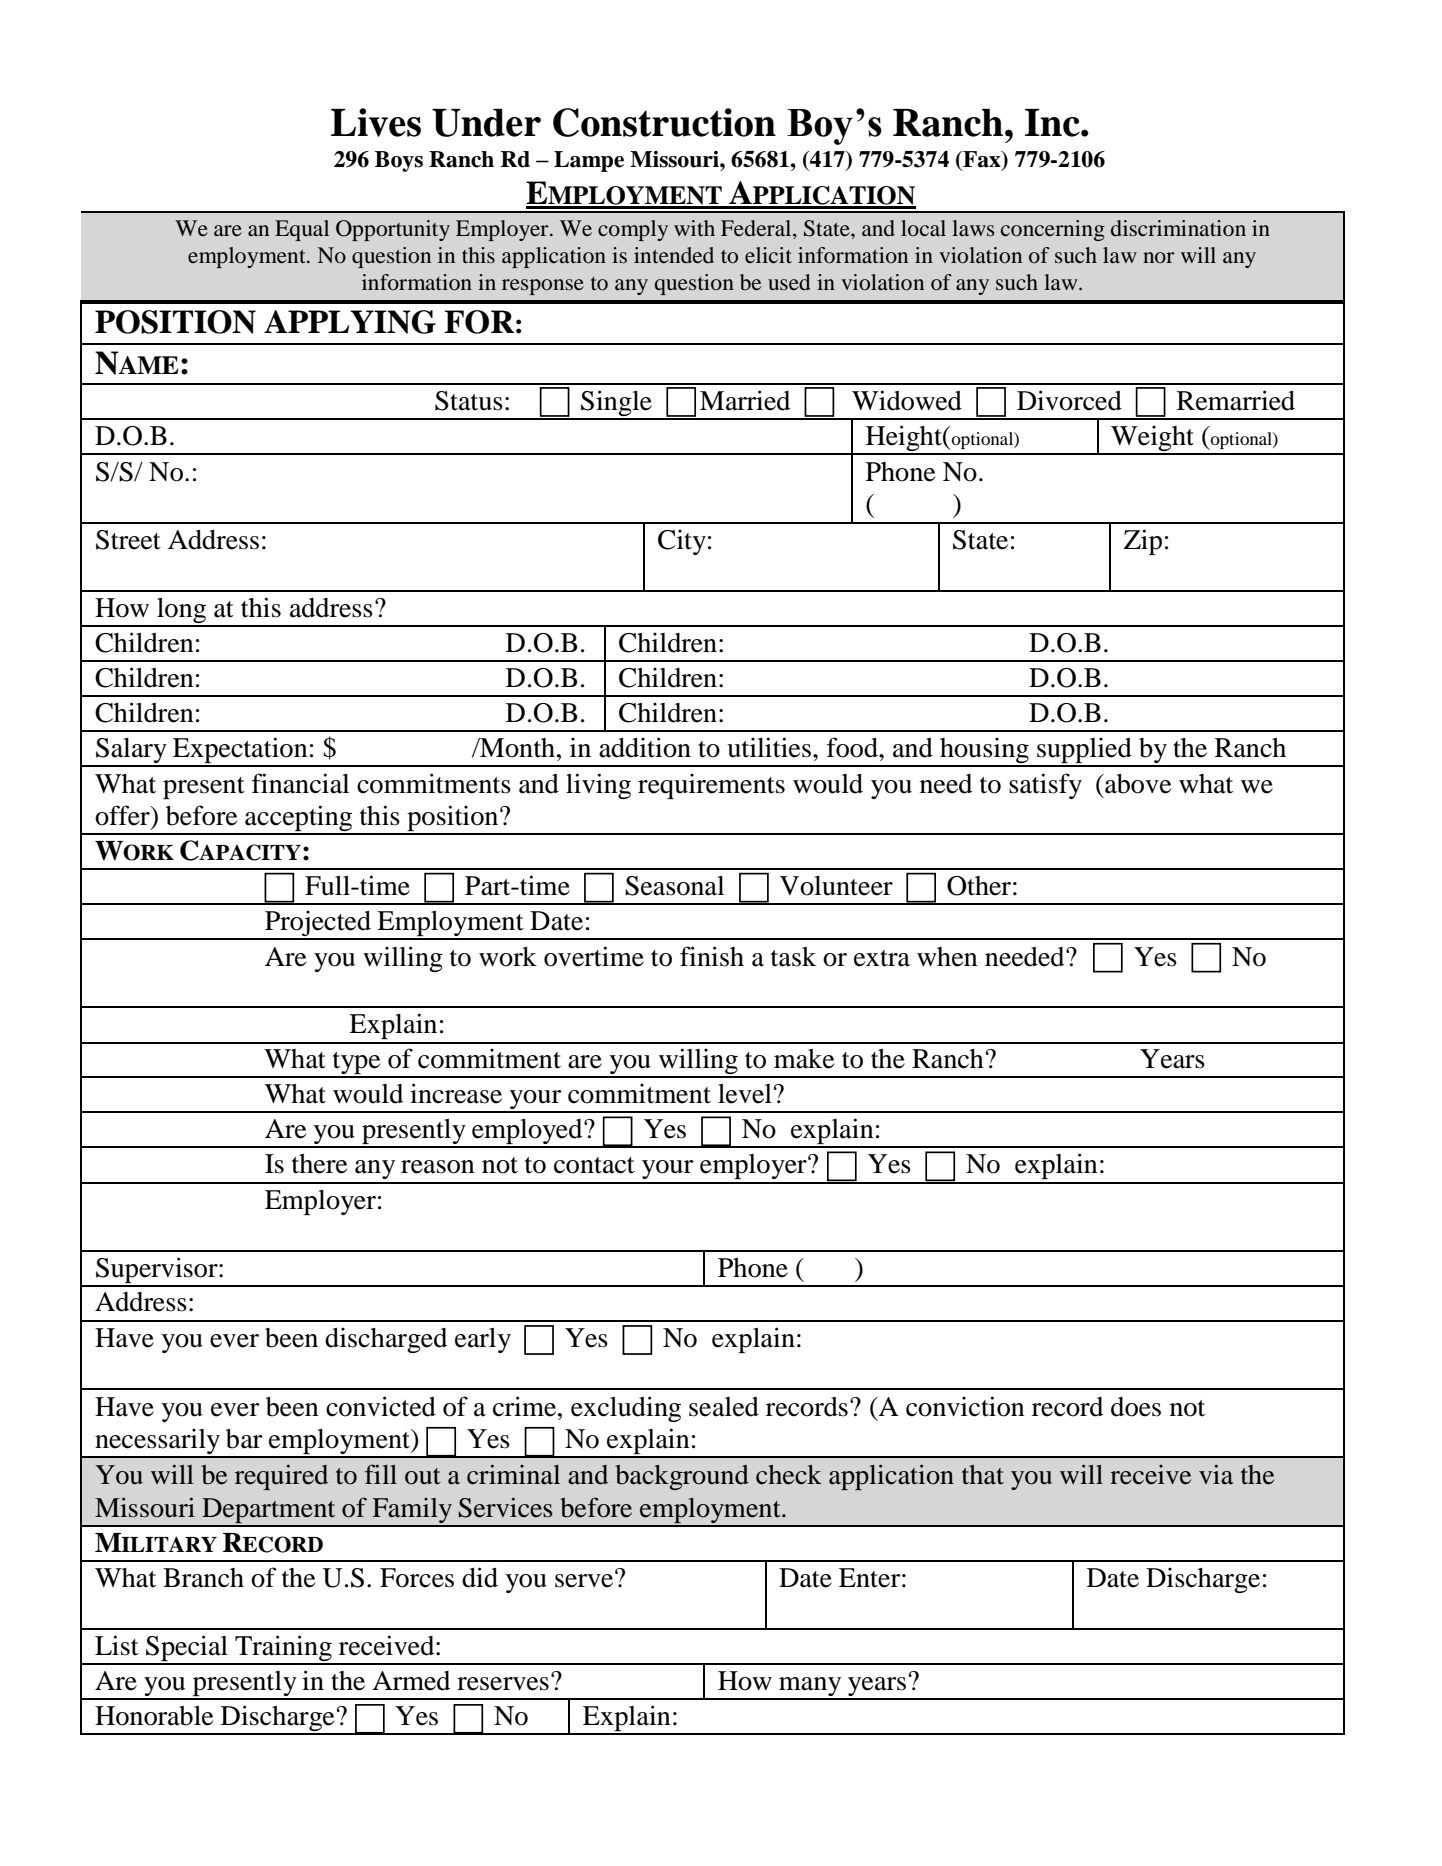 Image resolution: width=1442 pixels, height=1866 pixels. Describe the element at coordinates (302, 230) in the screenshot. I see `Equal` at that location.
